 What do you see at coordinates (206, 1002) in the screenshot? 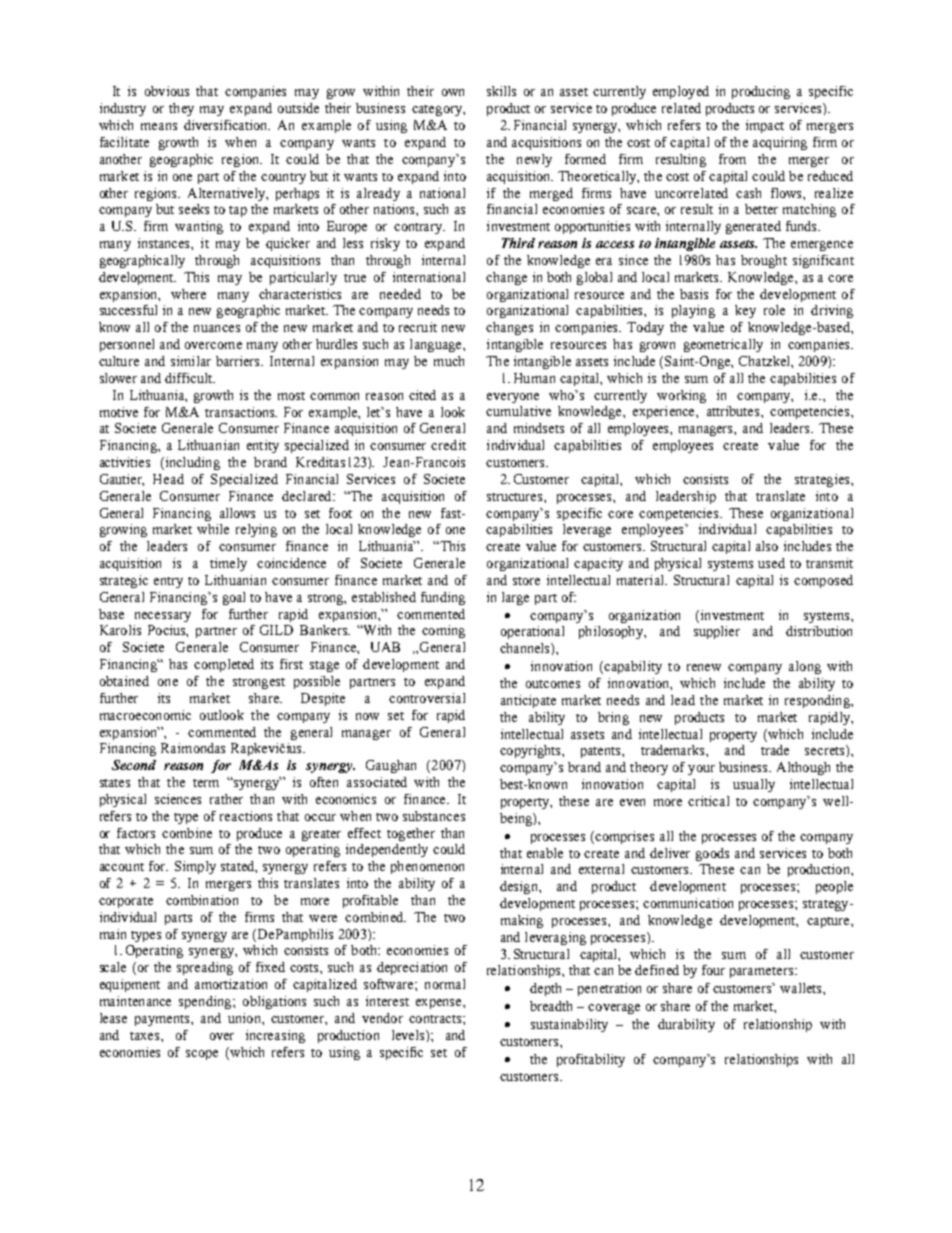
I see `spending` at bounding box center [206, 1002].
